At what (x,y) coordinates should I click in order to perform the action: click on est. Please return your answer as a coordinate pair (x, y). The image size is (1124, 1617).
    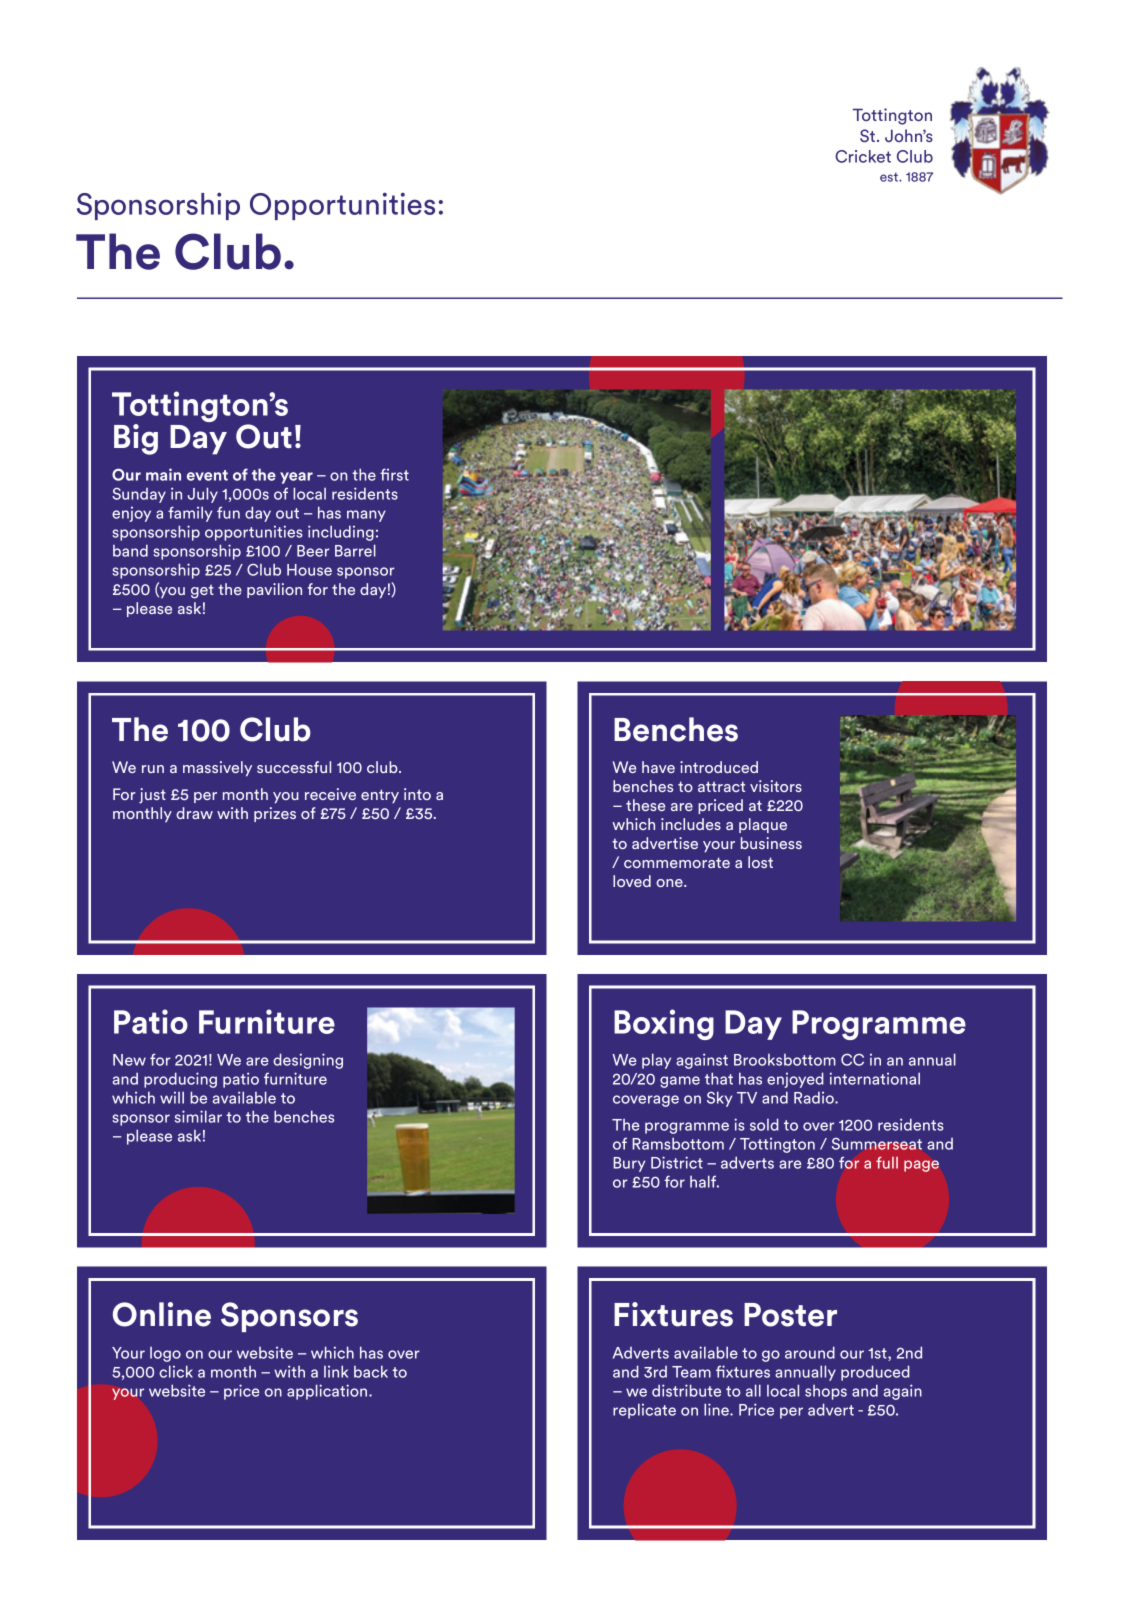
    Looking at the image, I should click on (890, 177).
